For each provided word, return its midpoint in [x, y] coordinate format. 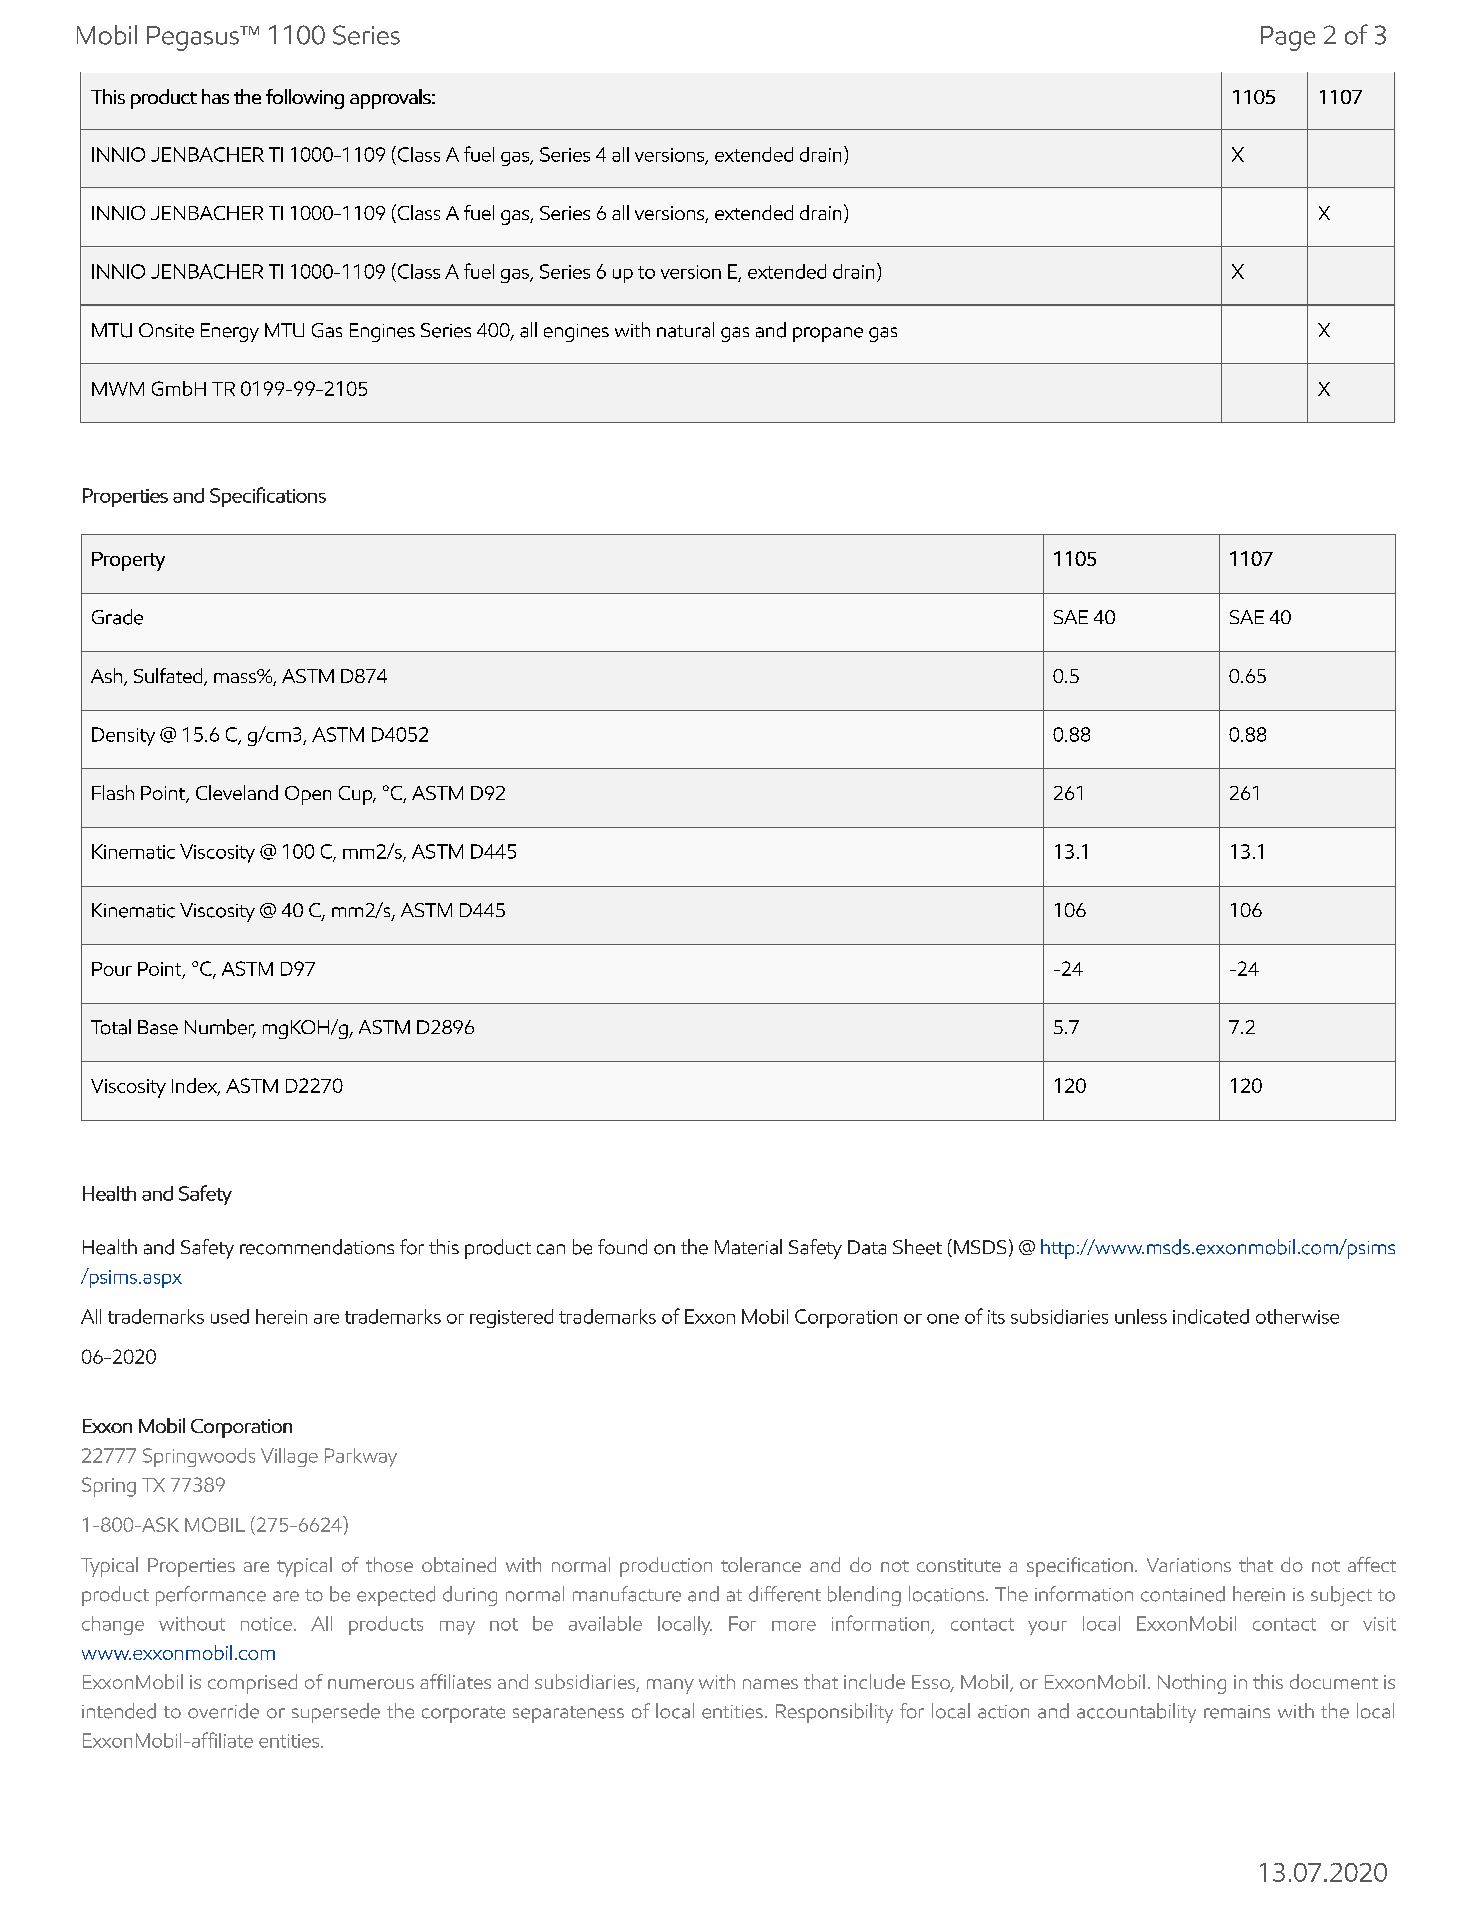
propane [828, 334]
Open [308, 795]
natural [685, 330]
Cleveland [237, 792]
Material [748, 1247]
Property [128, 561]
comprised [252, 1684]
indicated [1211, 1316]
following [305, 99]
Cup [357, 795]
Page [1288, 38]
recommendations [317, 1247]
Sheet [917, 1247]
